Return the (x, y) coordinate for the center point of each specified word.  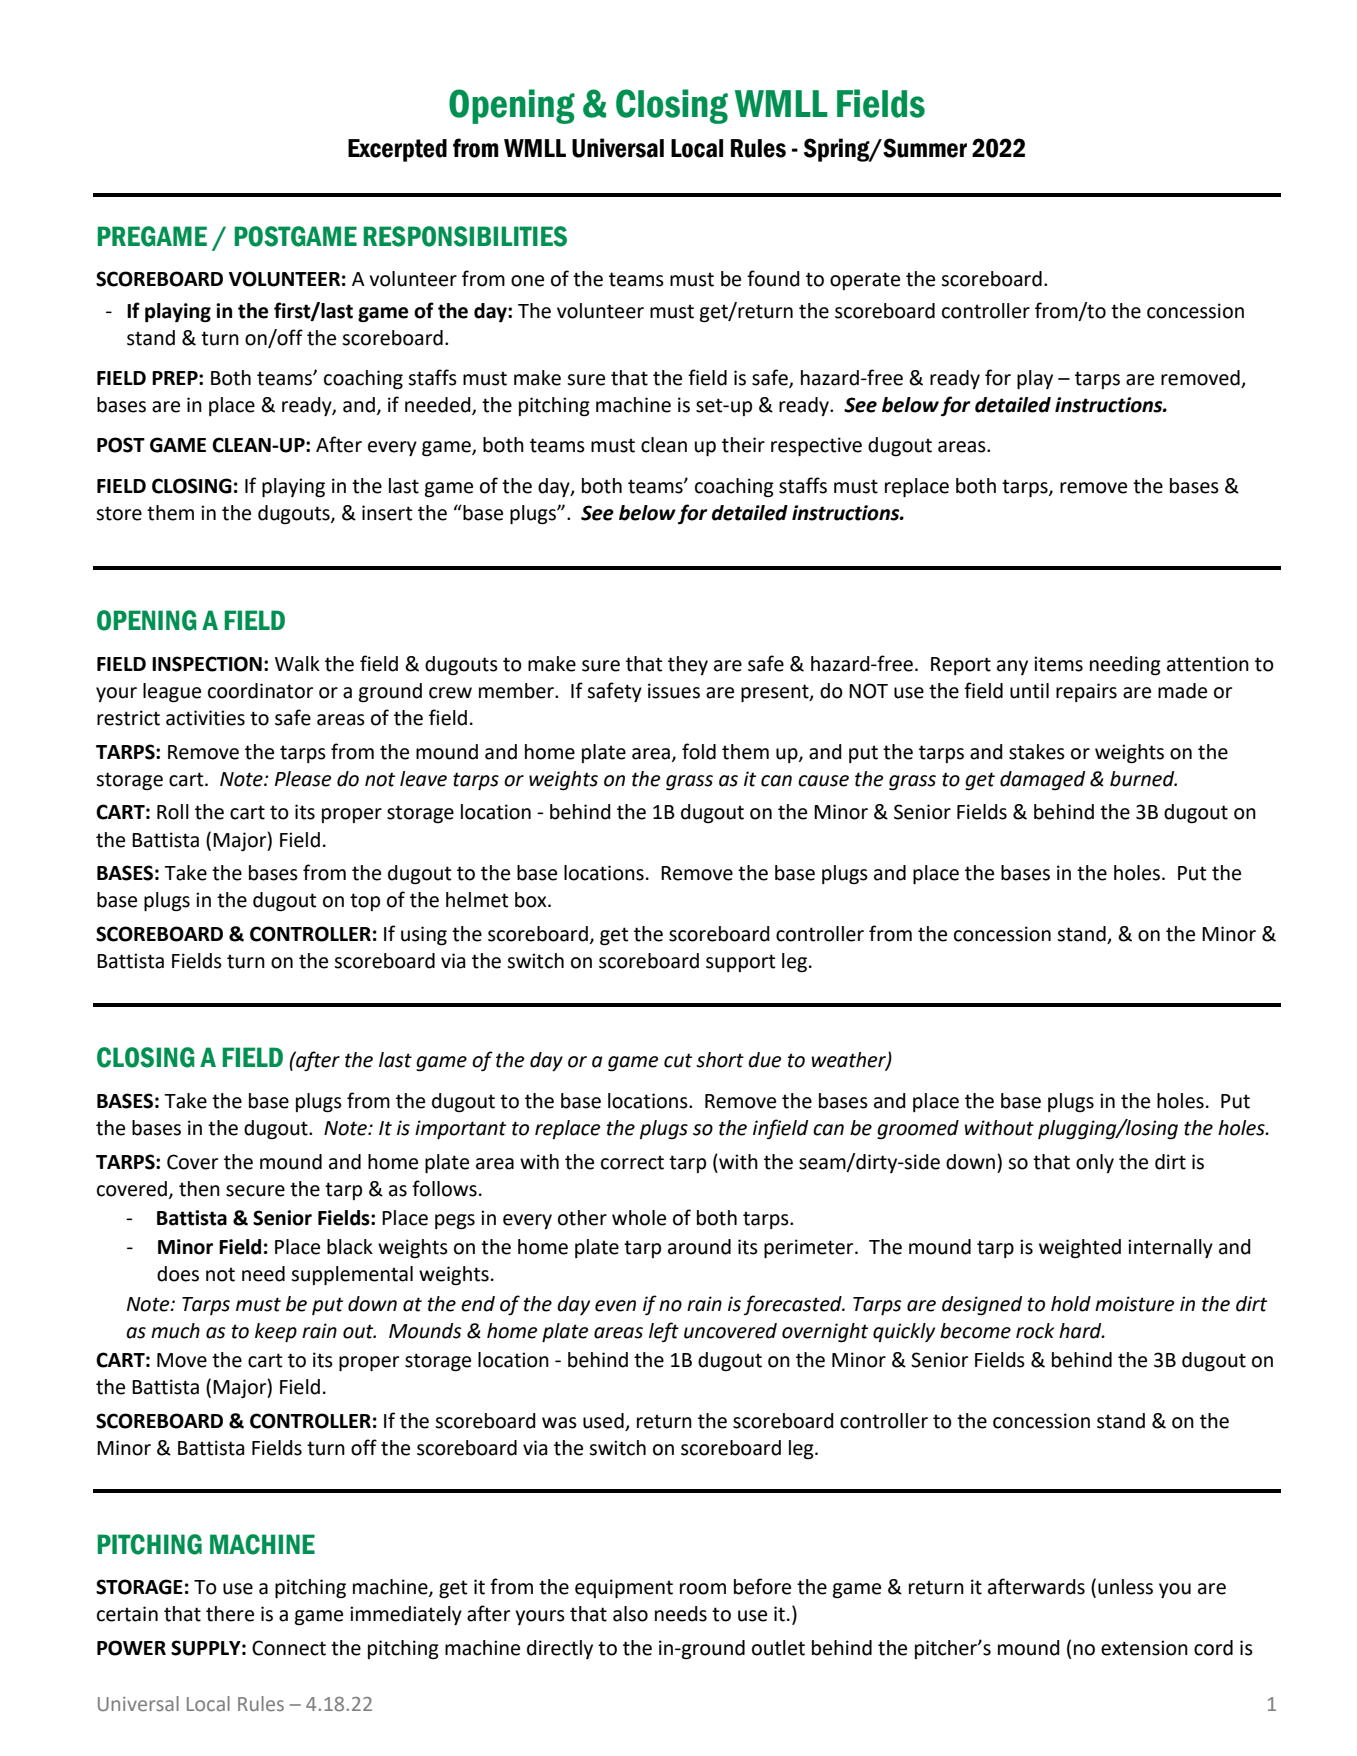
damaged (1042, 781)
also (630, 1614)
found (773, 278)
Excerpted (397, 150)
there (230, 1614)
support (740, 963)
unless (1125, 1587)
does (178, 1274)
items (1058, 664)
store (119, 513)
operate (865, 281)
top (365, 902)
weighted (1080, 1249)
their (743, 445)
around (699, 1247)
